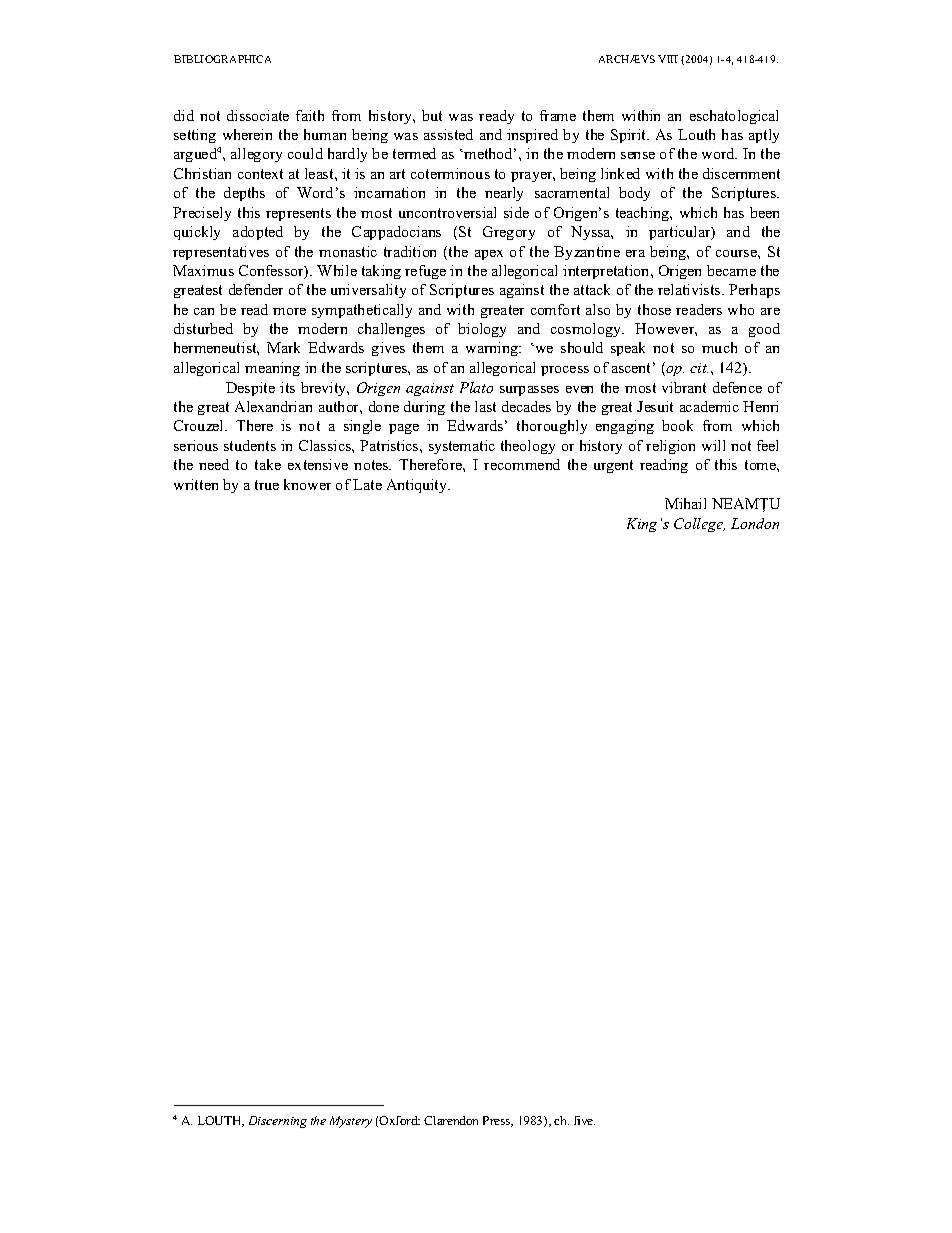 The height and width of the document is (1233, 952). What do you see at coordinates (278, 1122) in the document?
I see `Discerning` at bounding box center [278, 1122].
